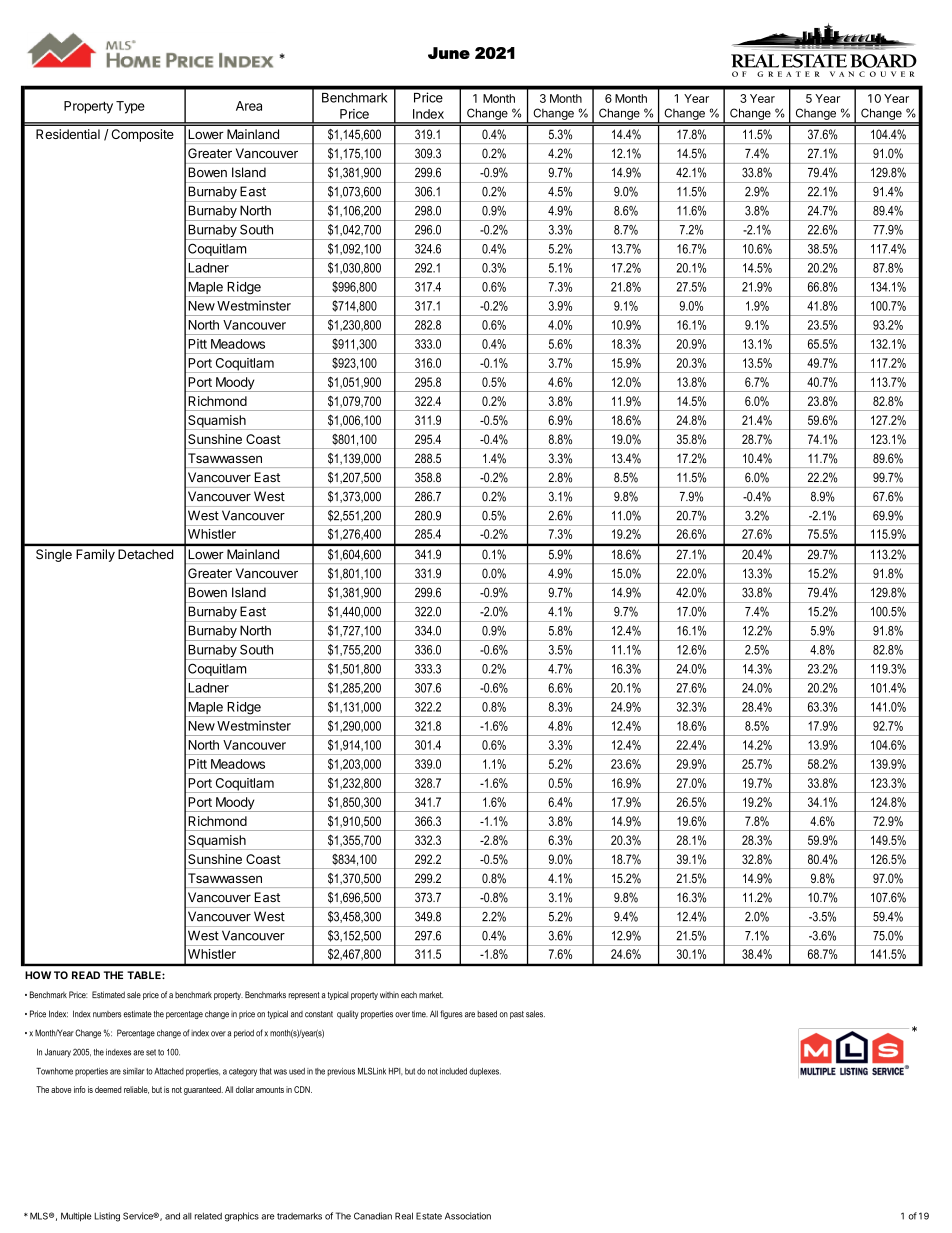 This document has width=952, height=1233. What do you see at coordinates (107, 1217) in the document?
I see `Listing` at bounding box center [107, 1217].
